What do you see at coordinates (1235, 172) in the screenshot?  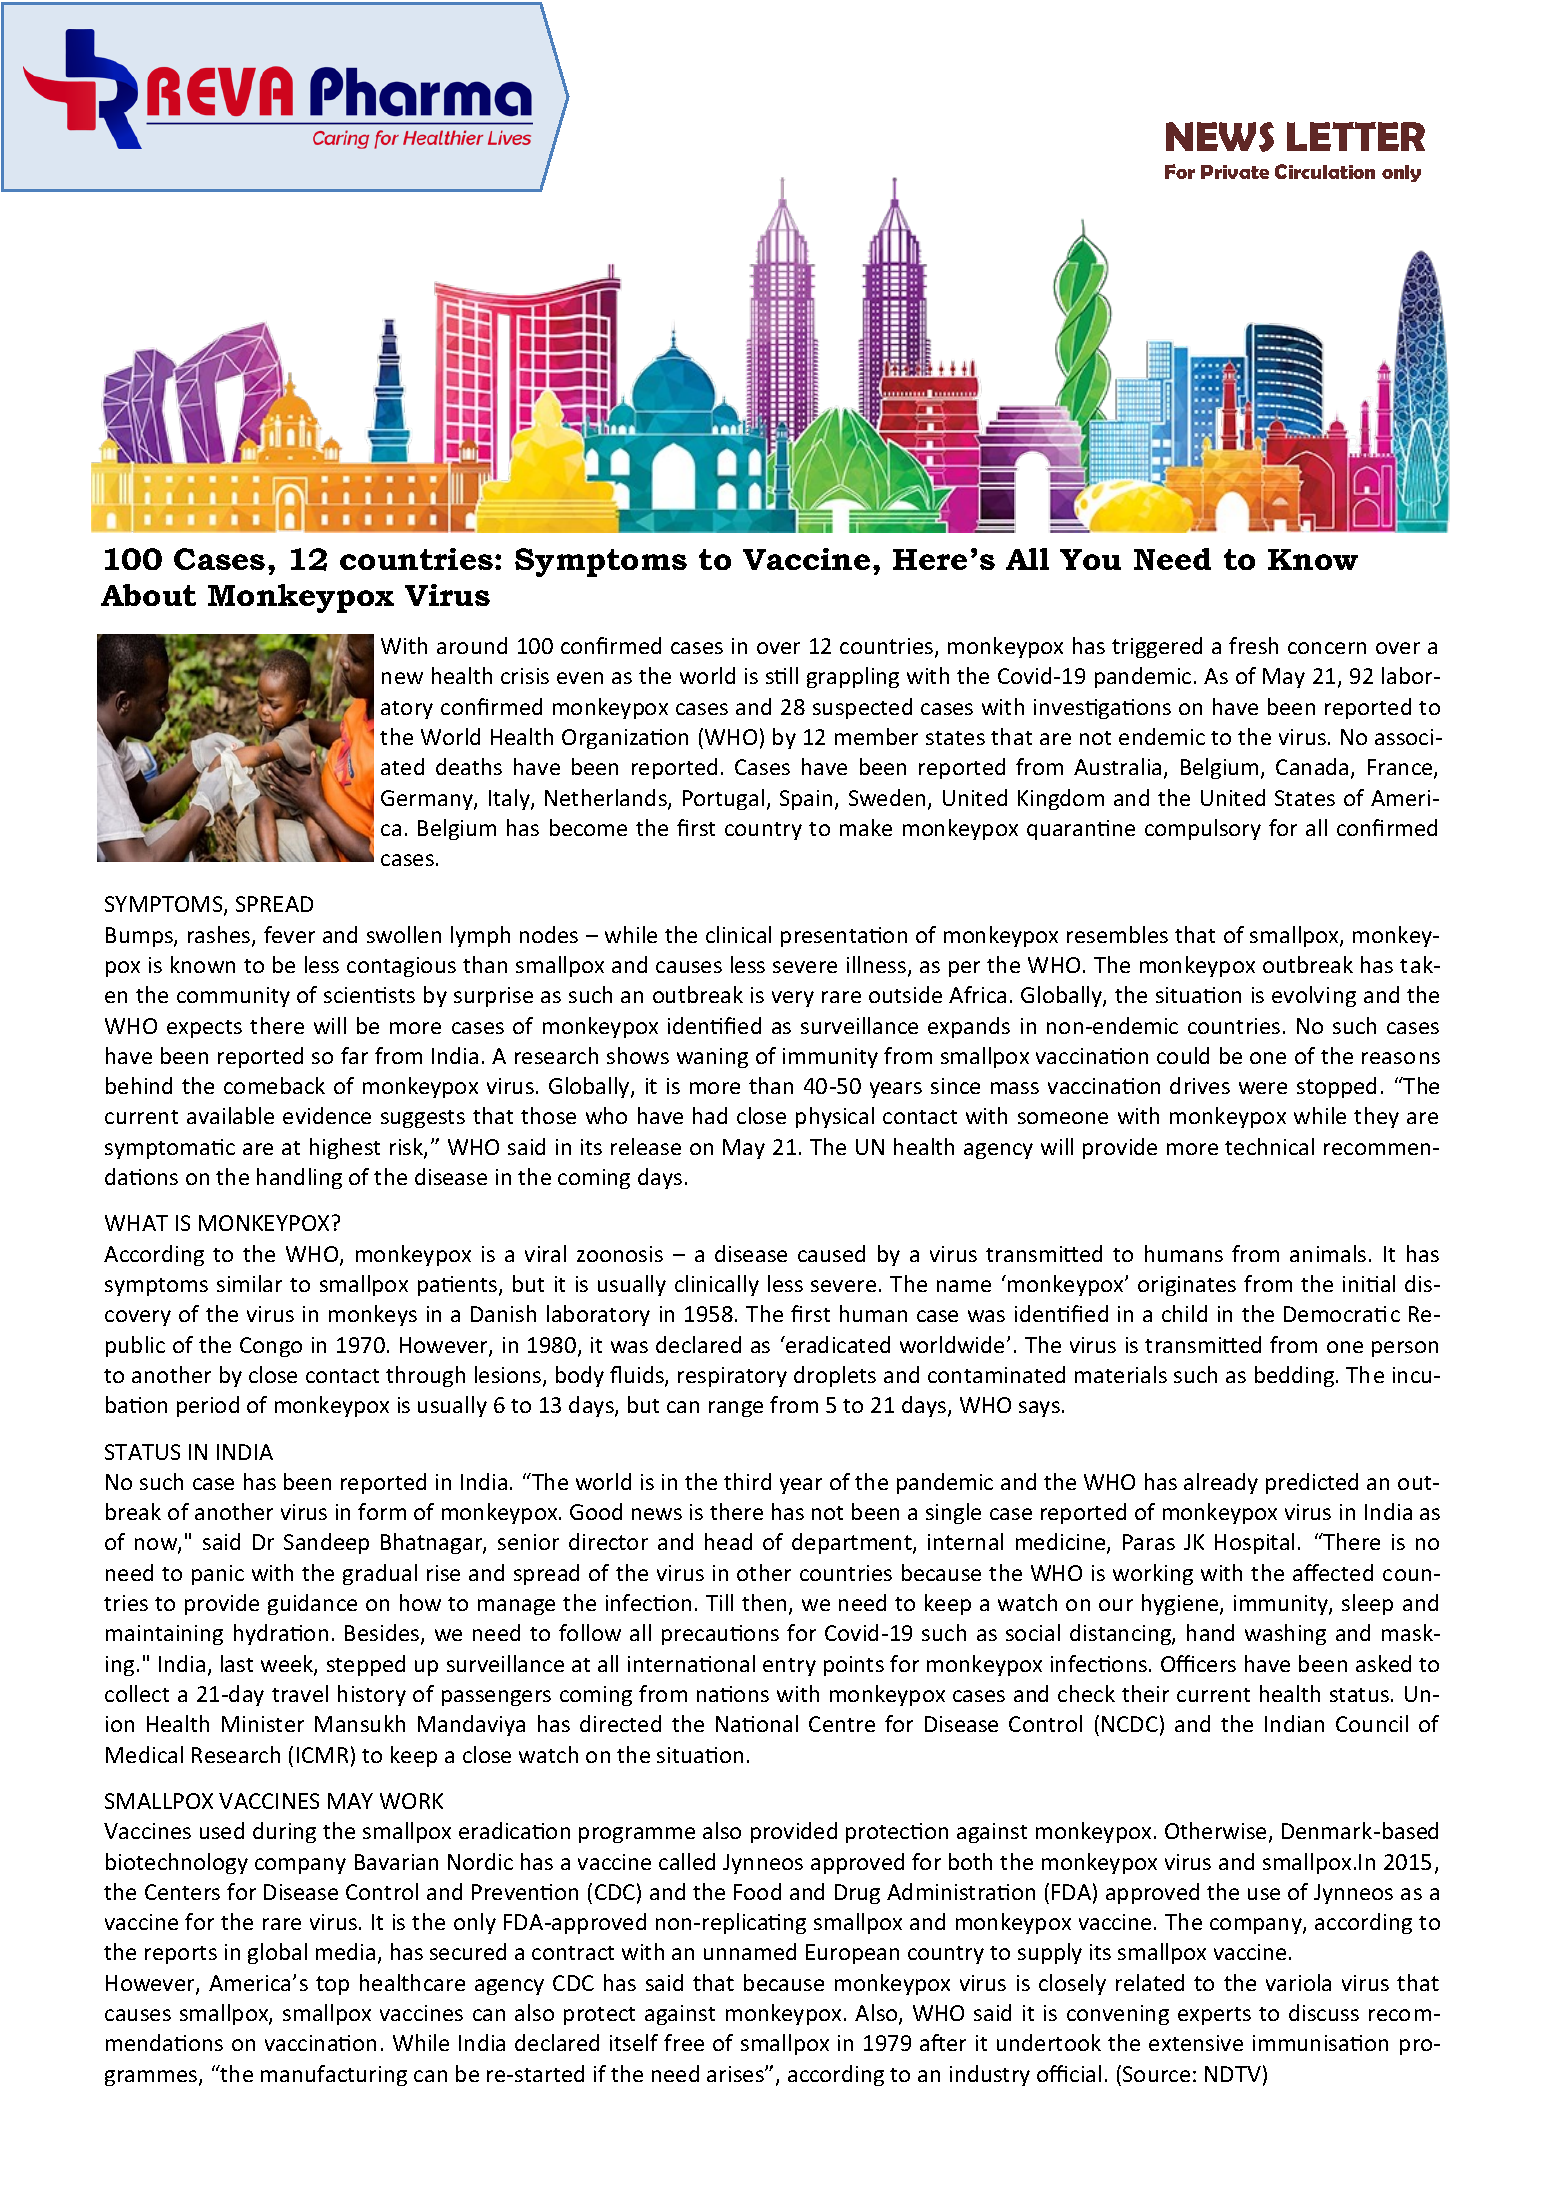 I see `Private` at bounding box center [1235, 172].
